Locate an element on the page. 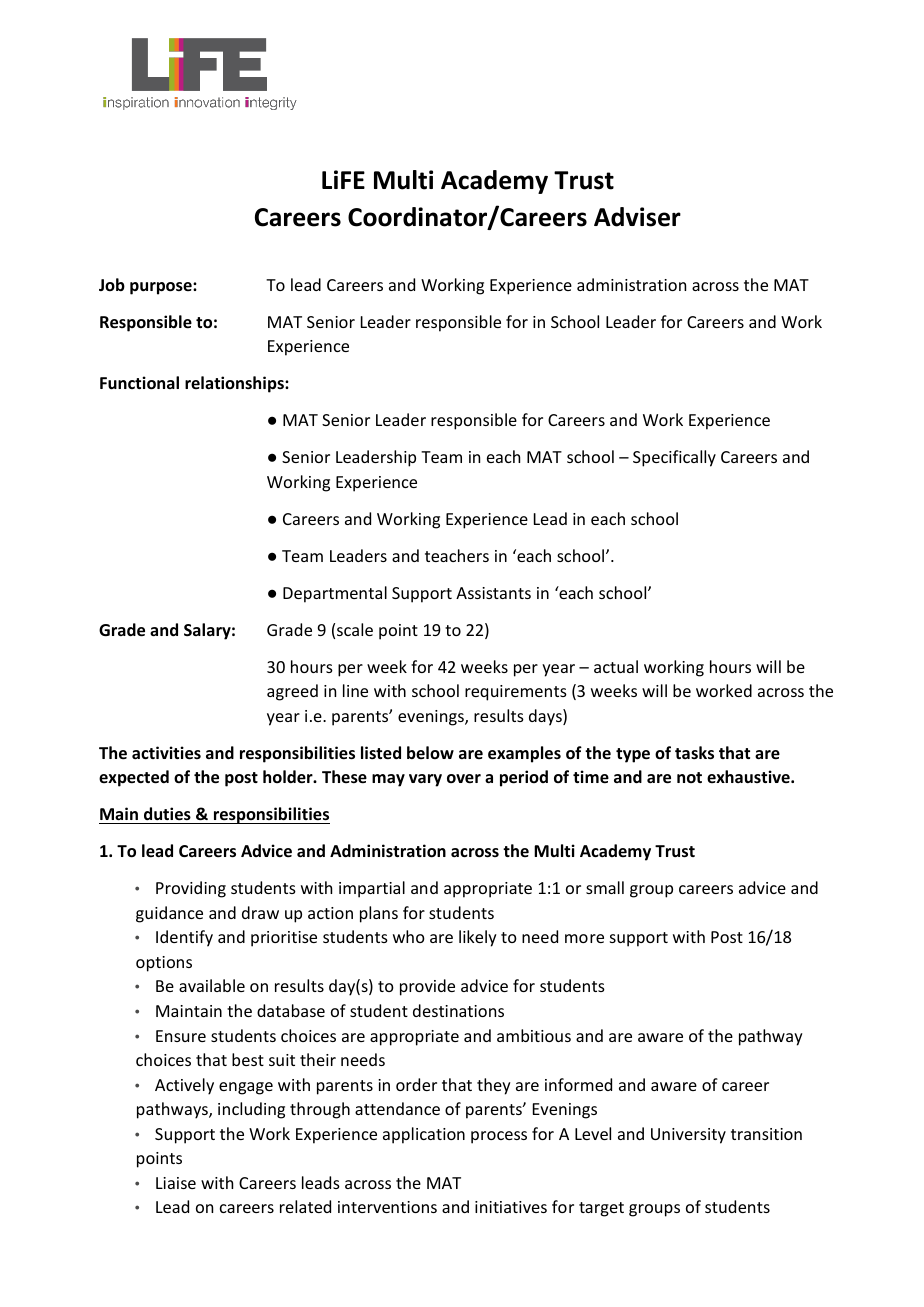  purpose is located at coordinates (162, 288).
